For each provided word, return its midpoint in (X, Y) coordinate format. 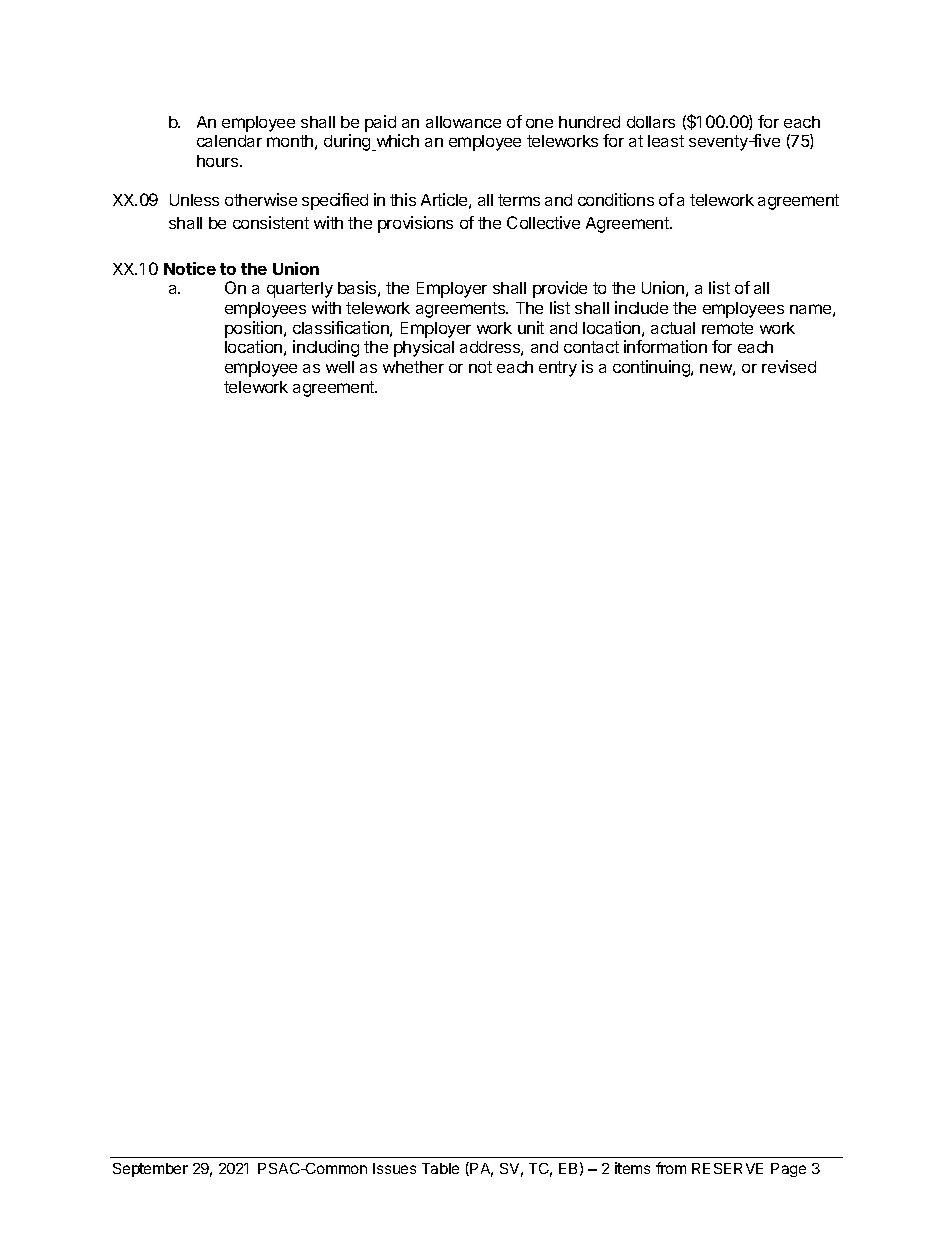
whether (413, 367)
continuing (652, 368)
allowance (463, 122)
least (666, 141)
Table (440, 1168)
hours (219, 161)
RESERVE (727, 1168)
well (340, 367)
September (150, 1170)
